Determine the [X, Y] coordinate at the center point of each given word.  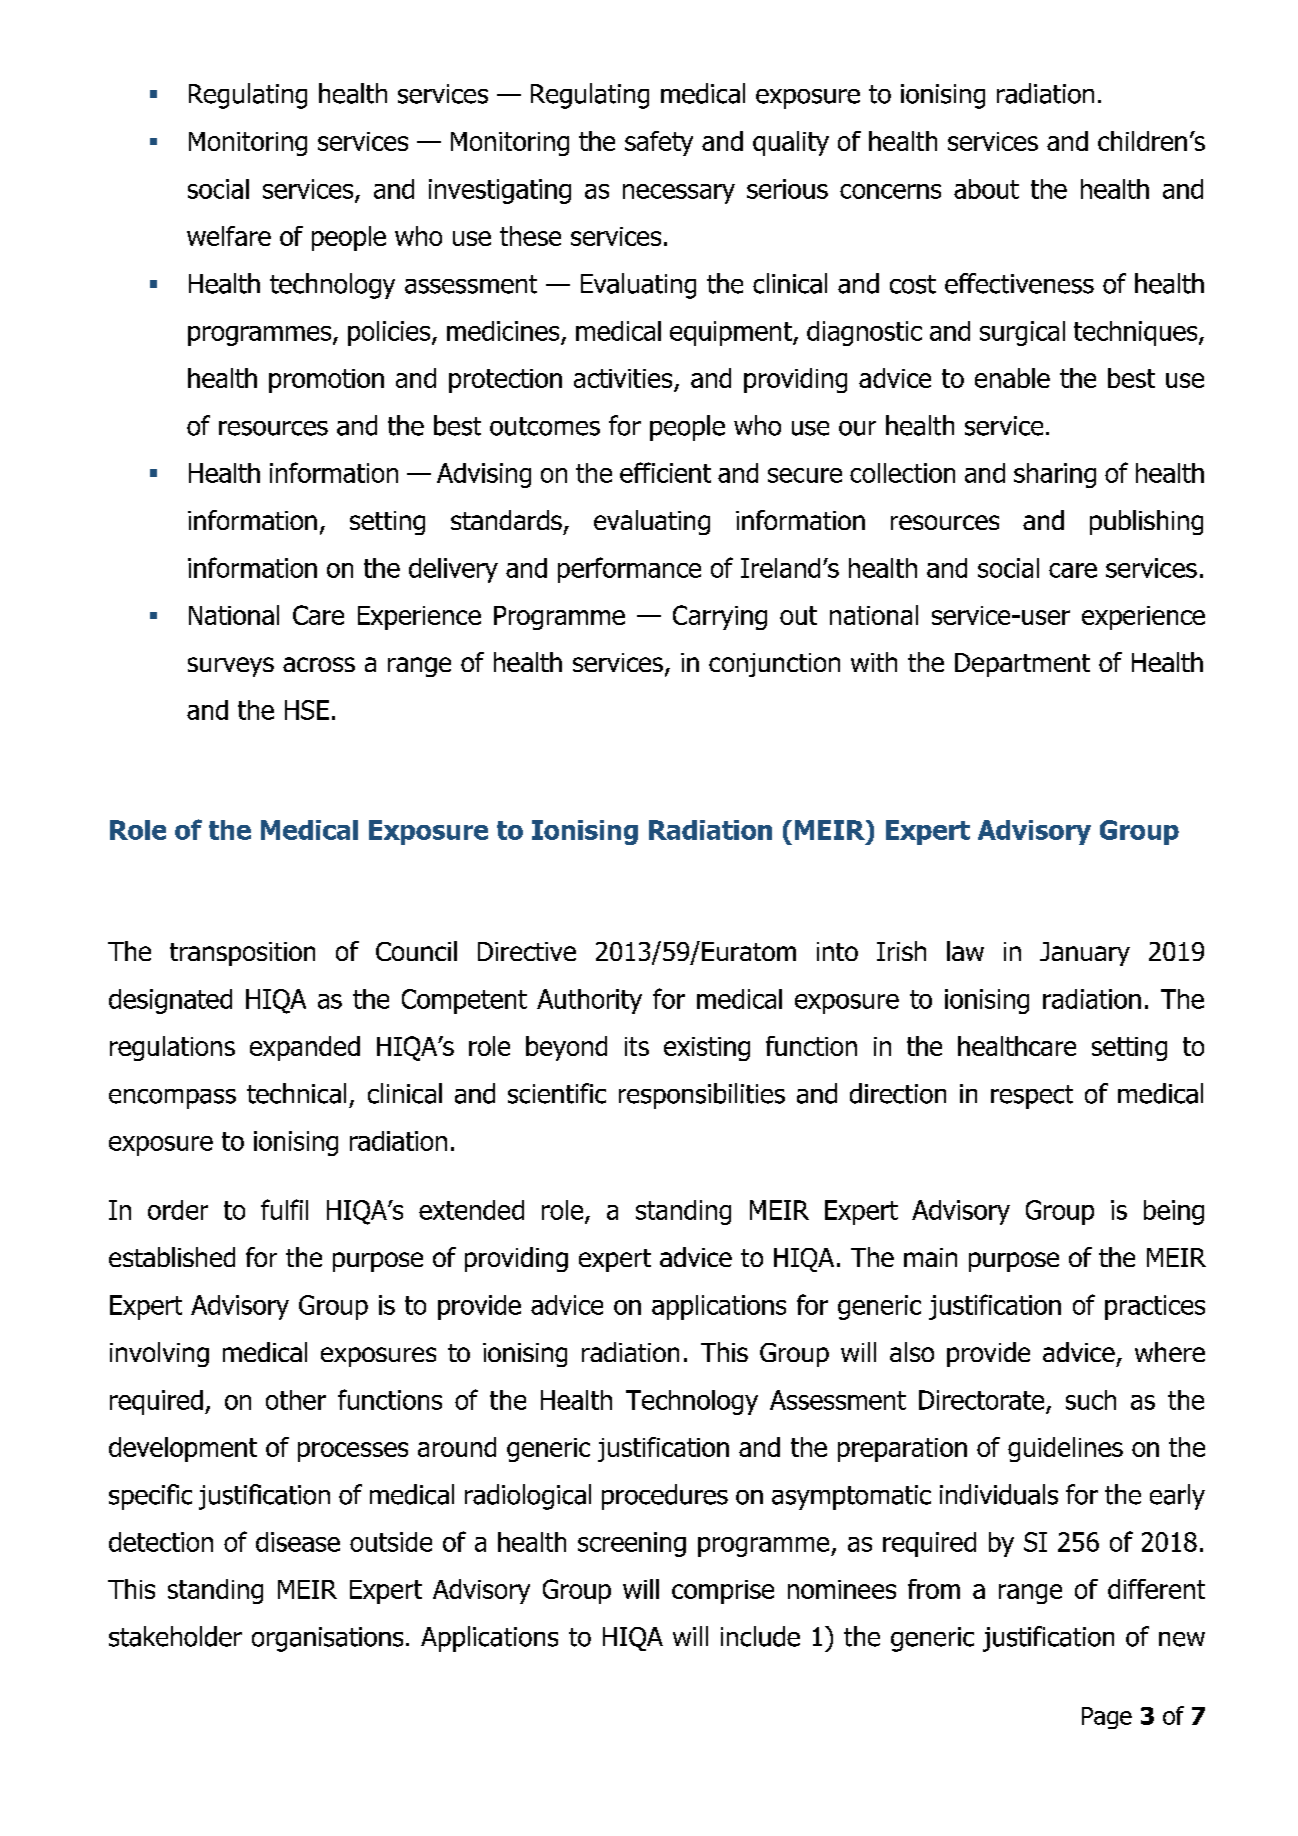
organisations [327, 1639]
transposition [242, 954]
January [1085, 954]
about [986, 189]
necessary [679, 194]
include [760, 1636]
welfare [229, 236]
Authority [589, 1001]
